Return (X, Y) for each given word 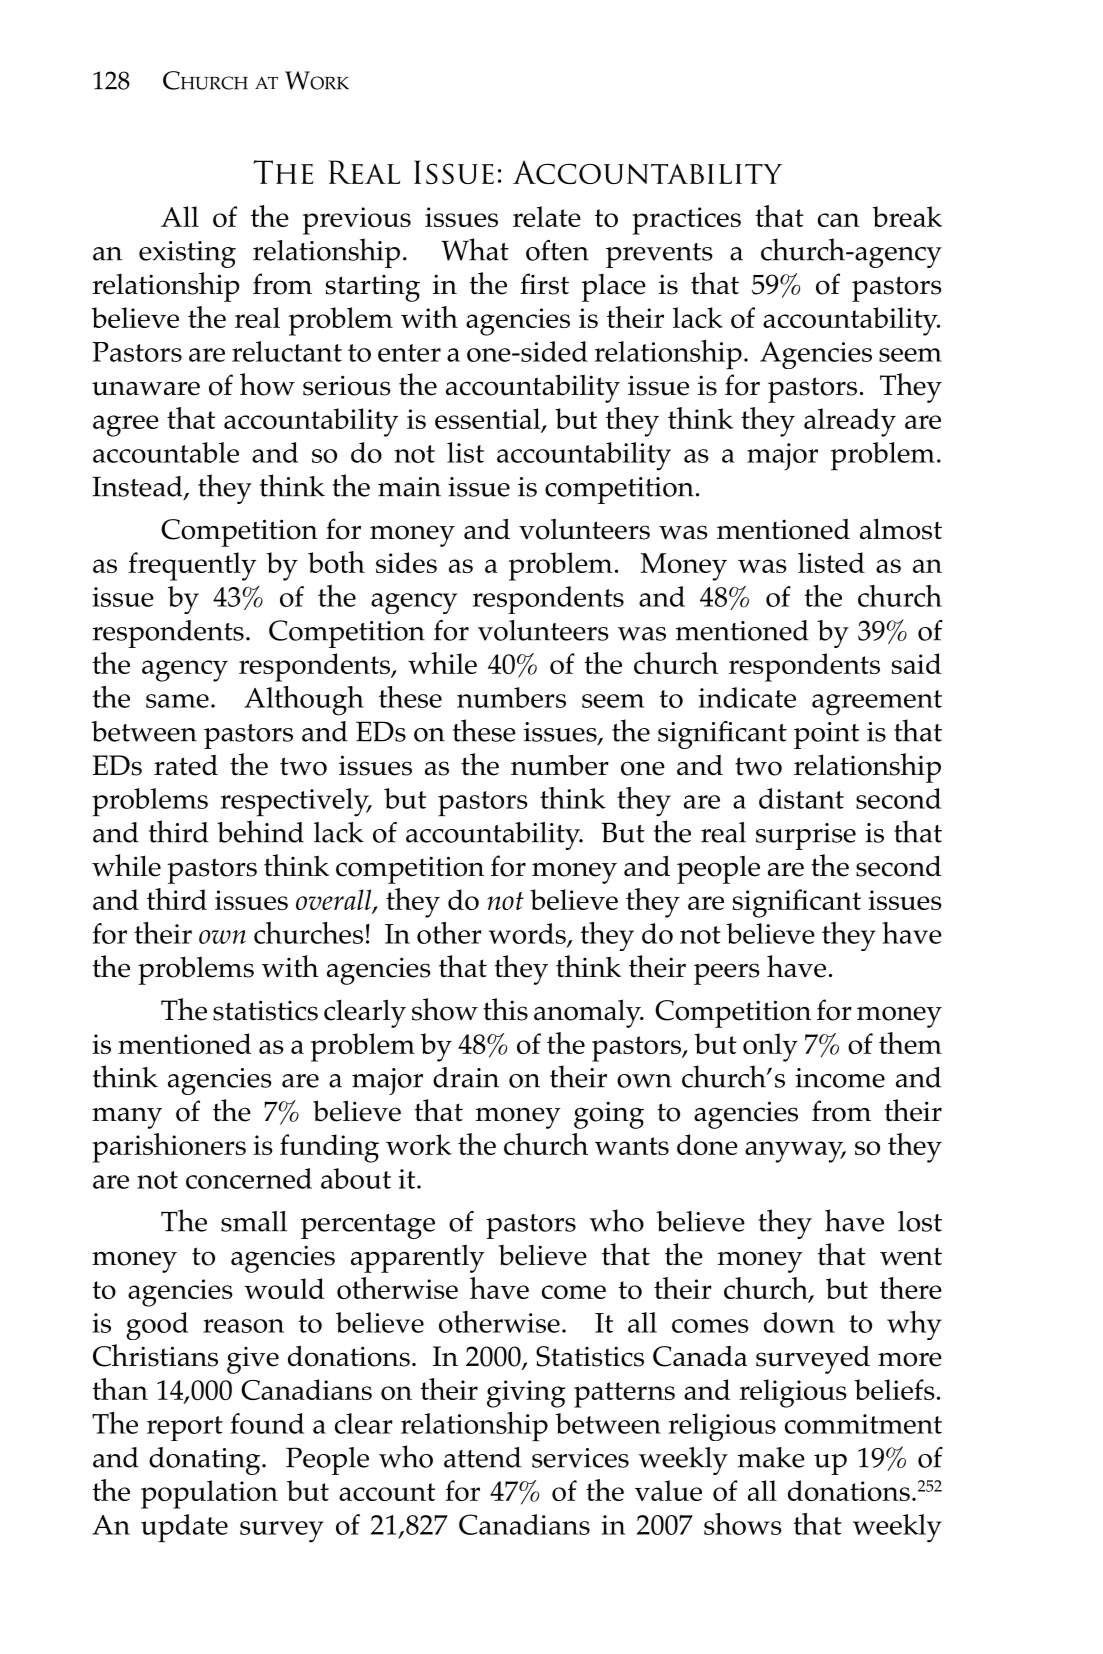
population (209, 1494)
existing (187, 254)
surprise (806, 836)
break (907, 216)
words (528, 934)
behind (260, 831)
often (557, 250)
